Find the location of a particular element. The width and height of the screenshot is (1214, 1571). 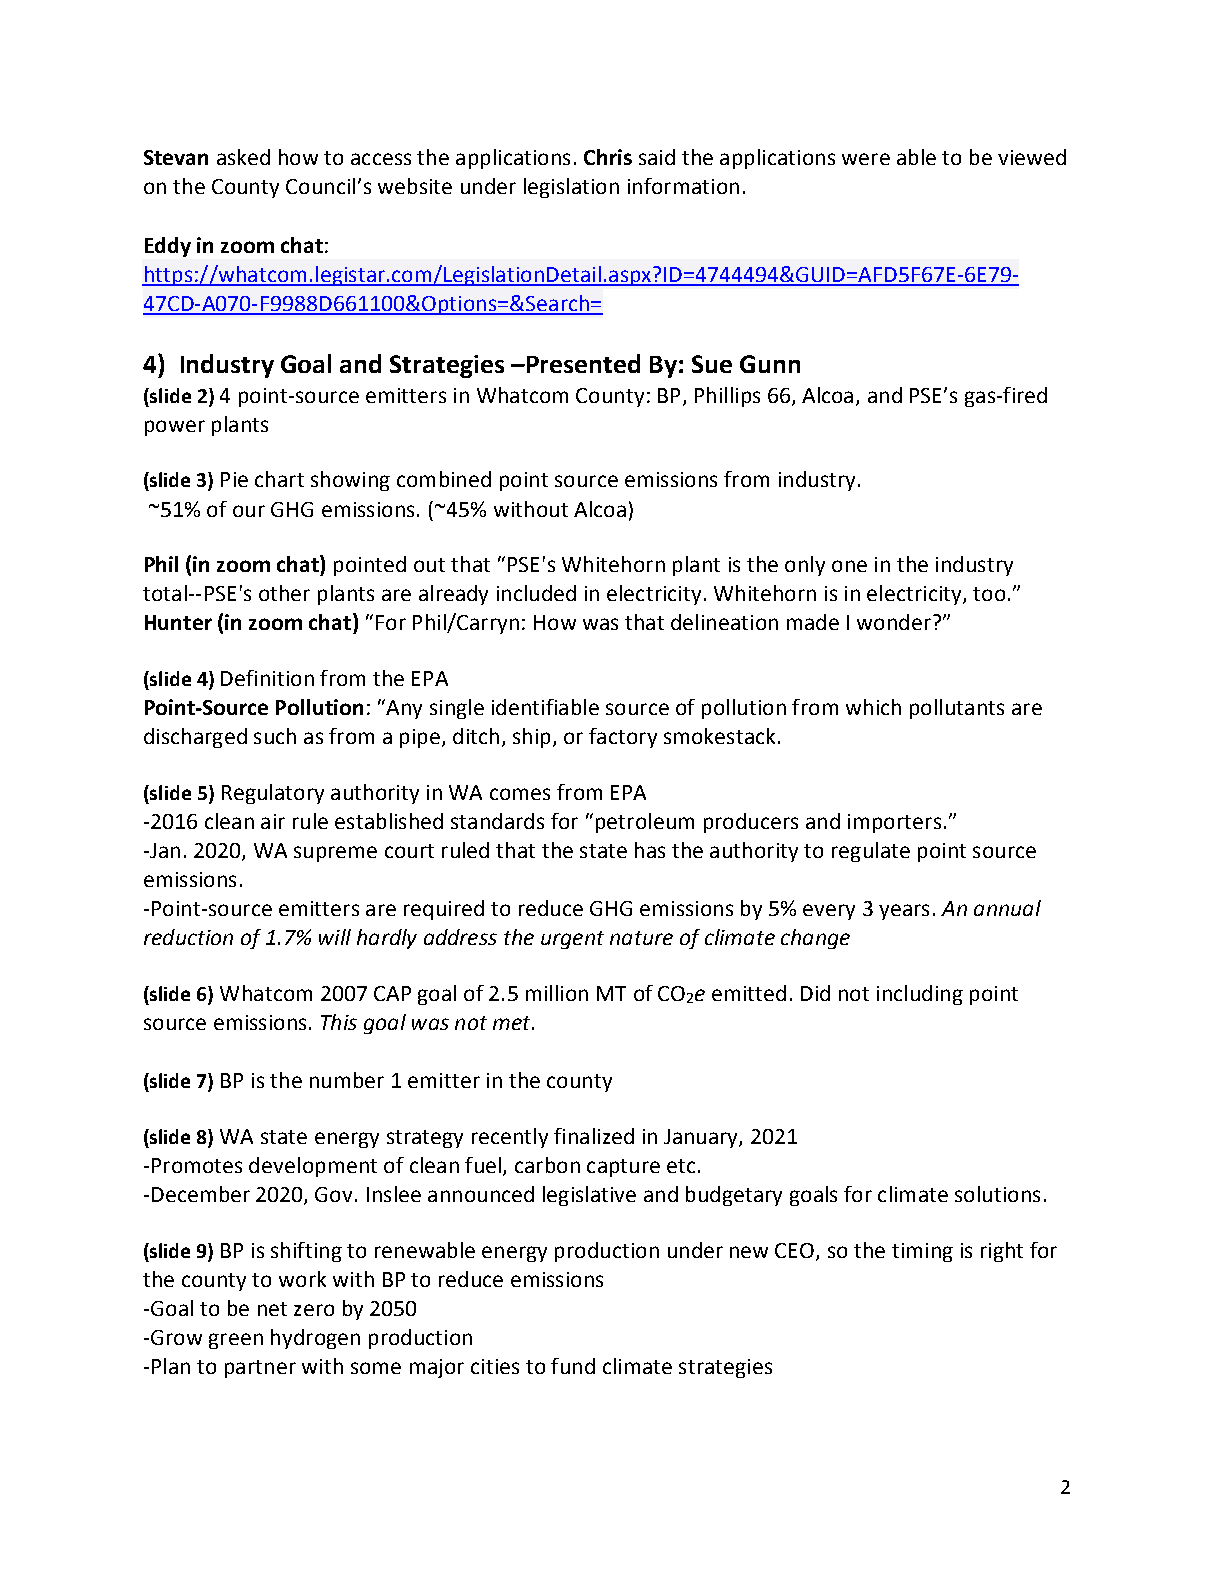

will is located at coordinates (335, 937).
